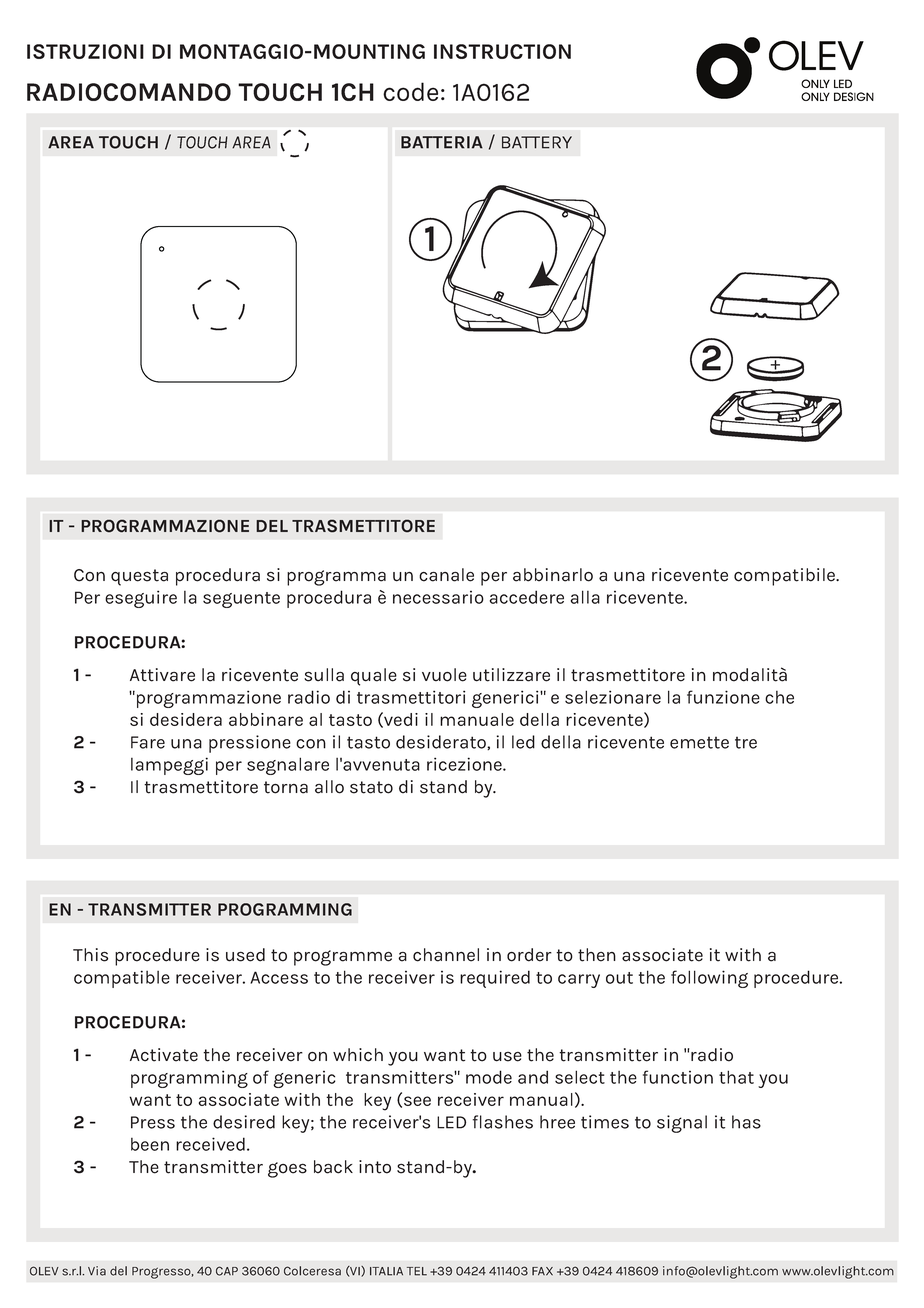 Image resolution: width=924 pixels, height=1308 pixels. What do you see at coordinates (410, 91) in the document?
I see `code` at bounding box center [410, 91].
